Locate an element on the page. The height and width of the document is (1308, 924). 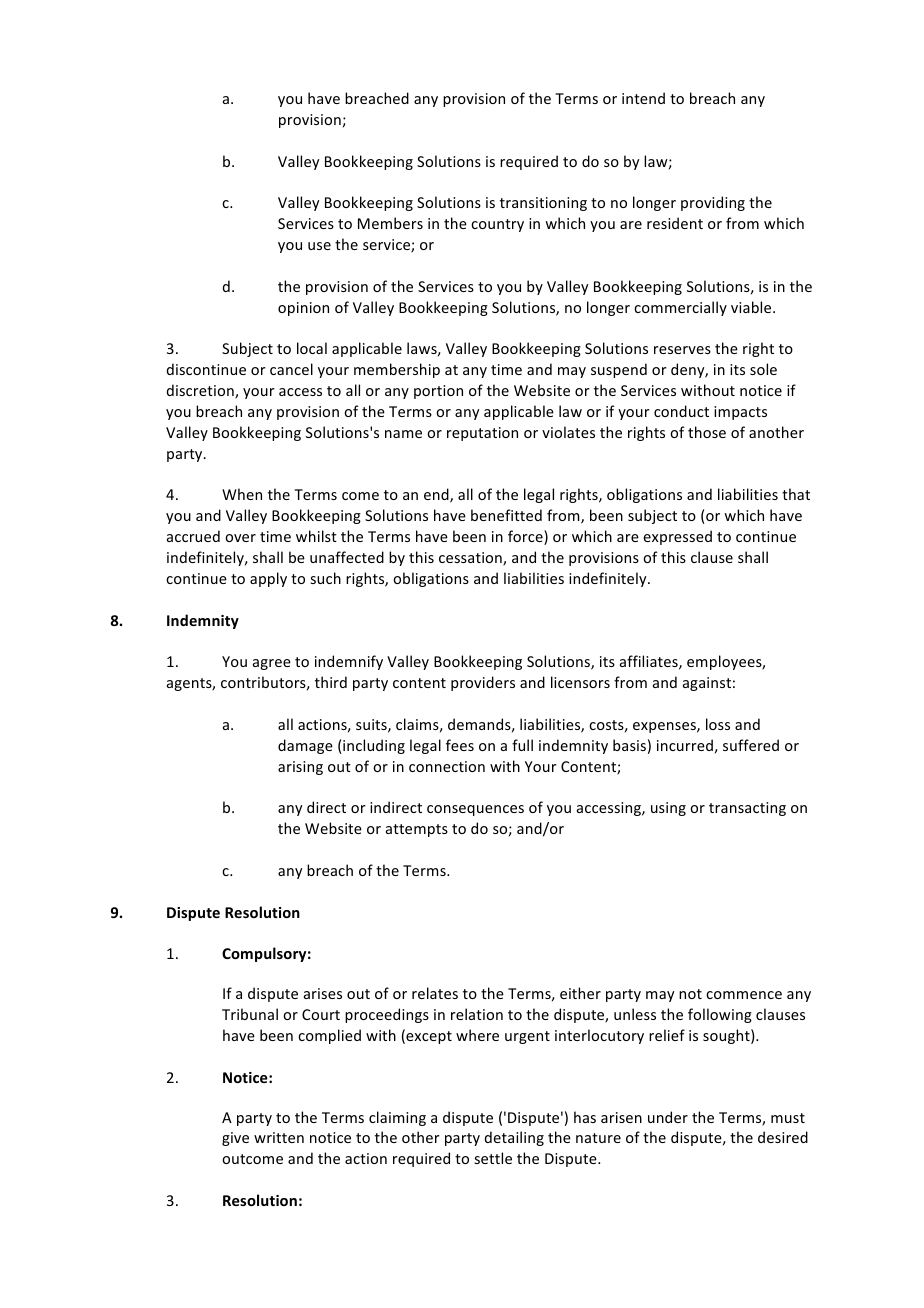
damage is located at coordinates (305, 746).
